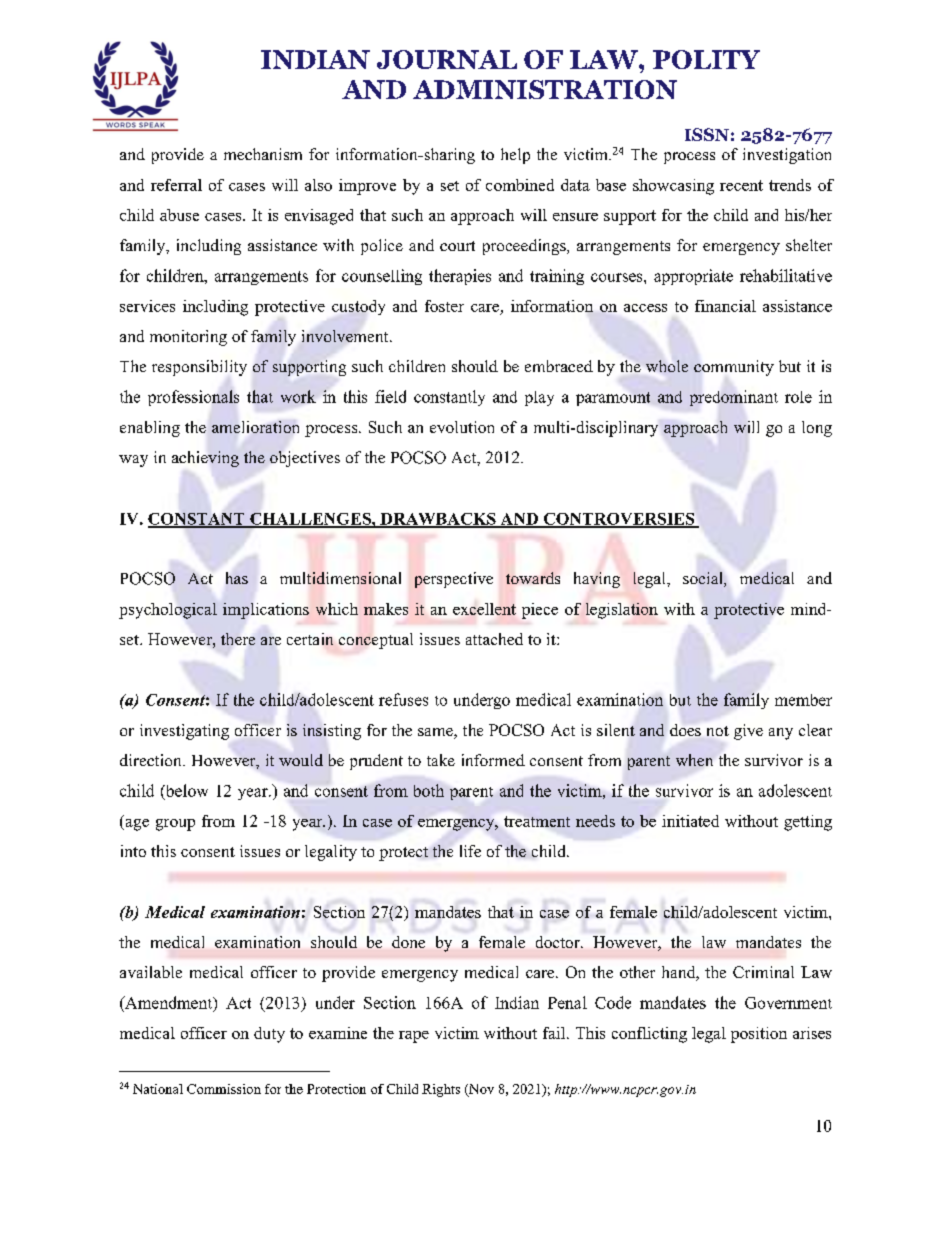 The height and width of the document is (1233, 952). Describe the element at coordinates (188, 338) in the document. I see `monitoring` at that location.
